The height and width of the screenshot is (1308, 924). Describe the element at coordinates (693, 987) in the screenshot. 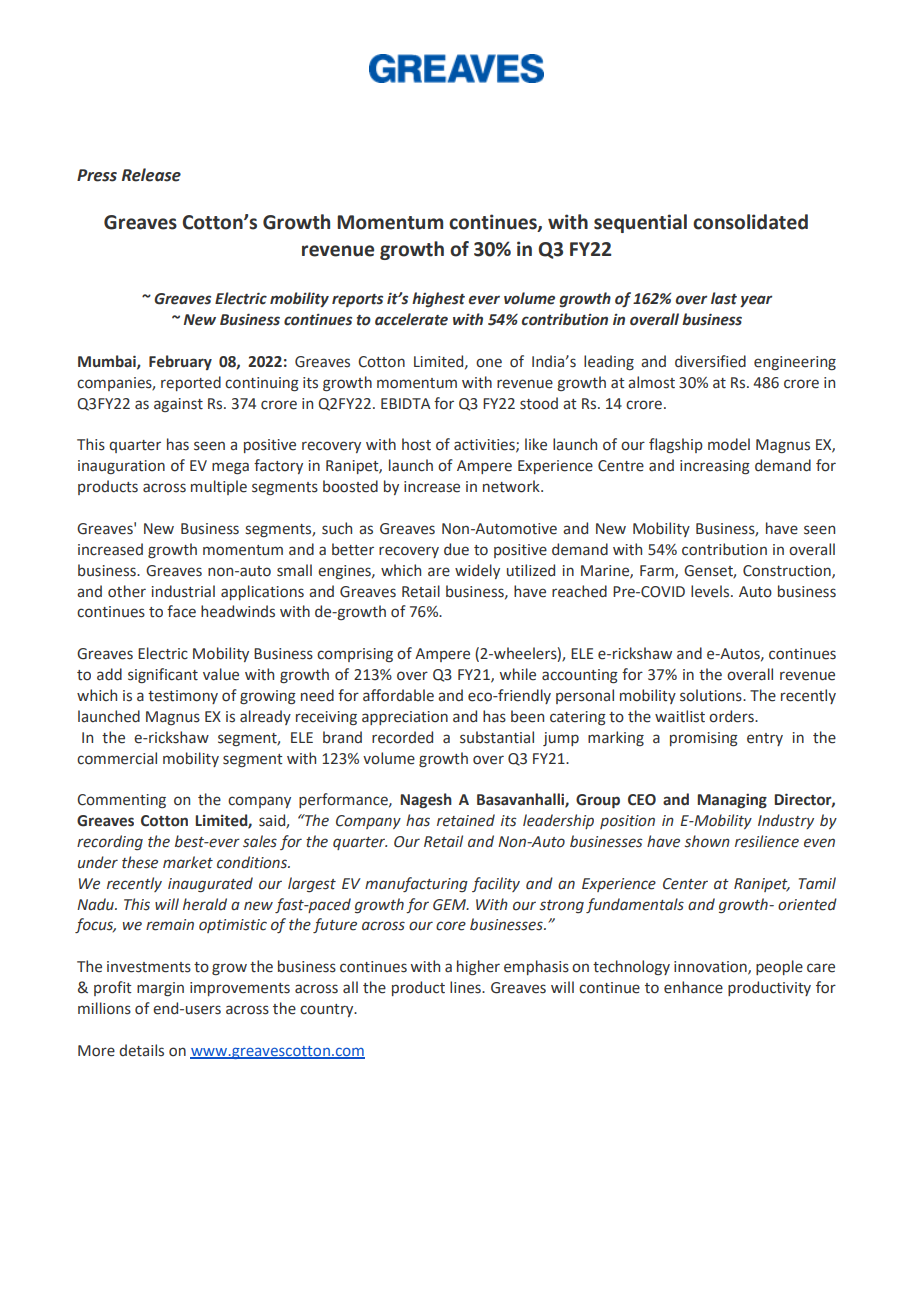

I see `enhance` at that location.
